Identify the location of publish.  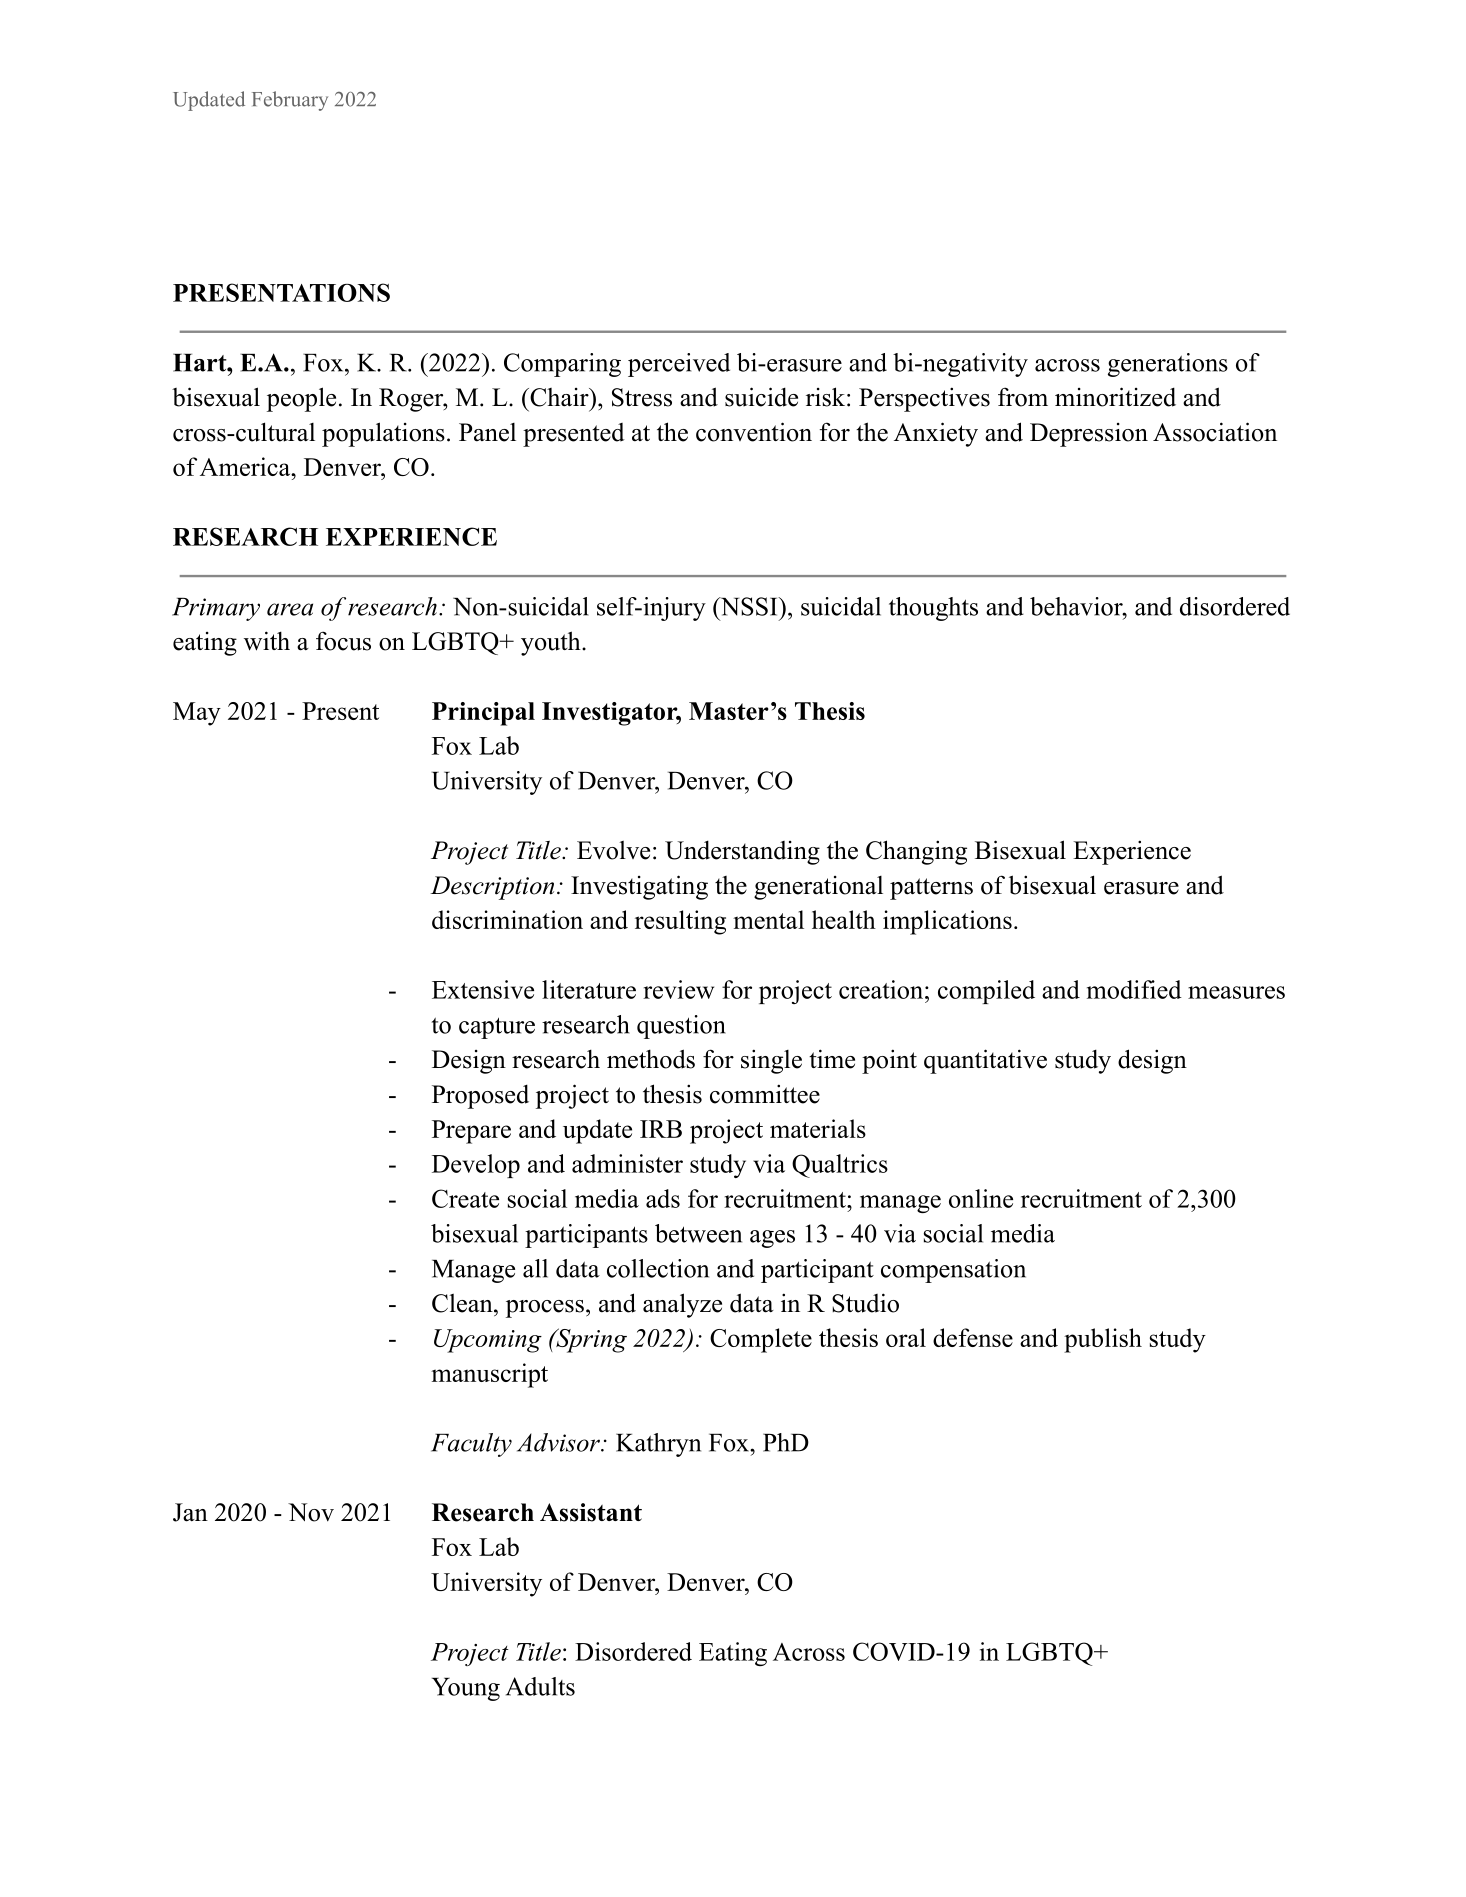
(1103, 1340).
